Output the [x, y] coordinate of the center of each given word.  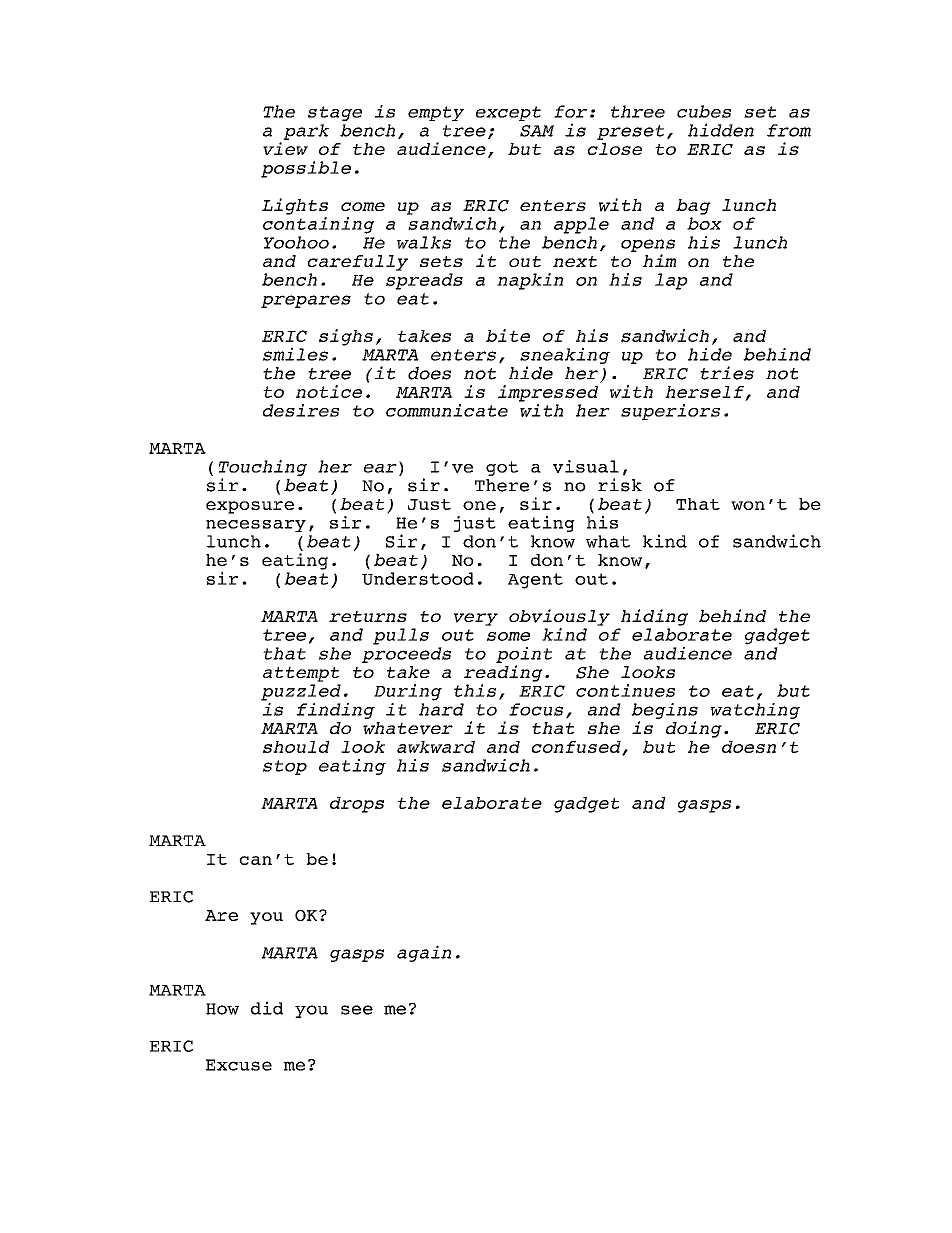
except [508, 113]
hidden [721, 130]
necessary [256, 526]
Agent [535, 581]
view [285, 148]
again [424, 953]
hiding [654, 617]
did [267, 1008]
